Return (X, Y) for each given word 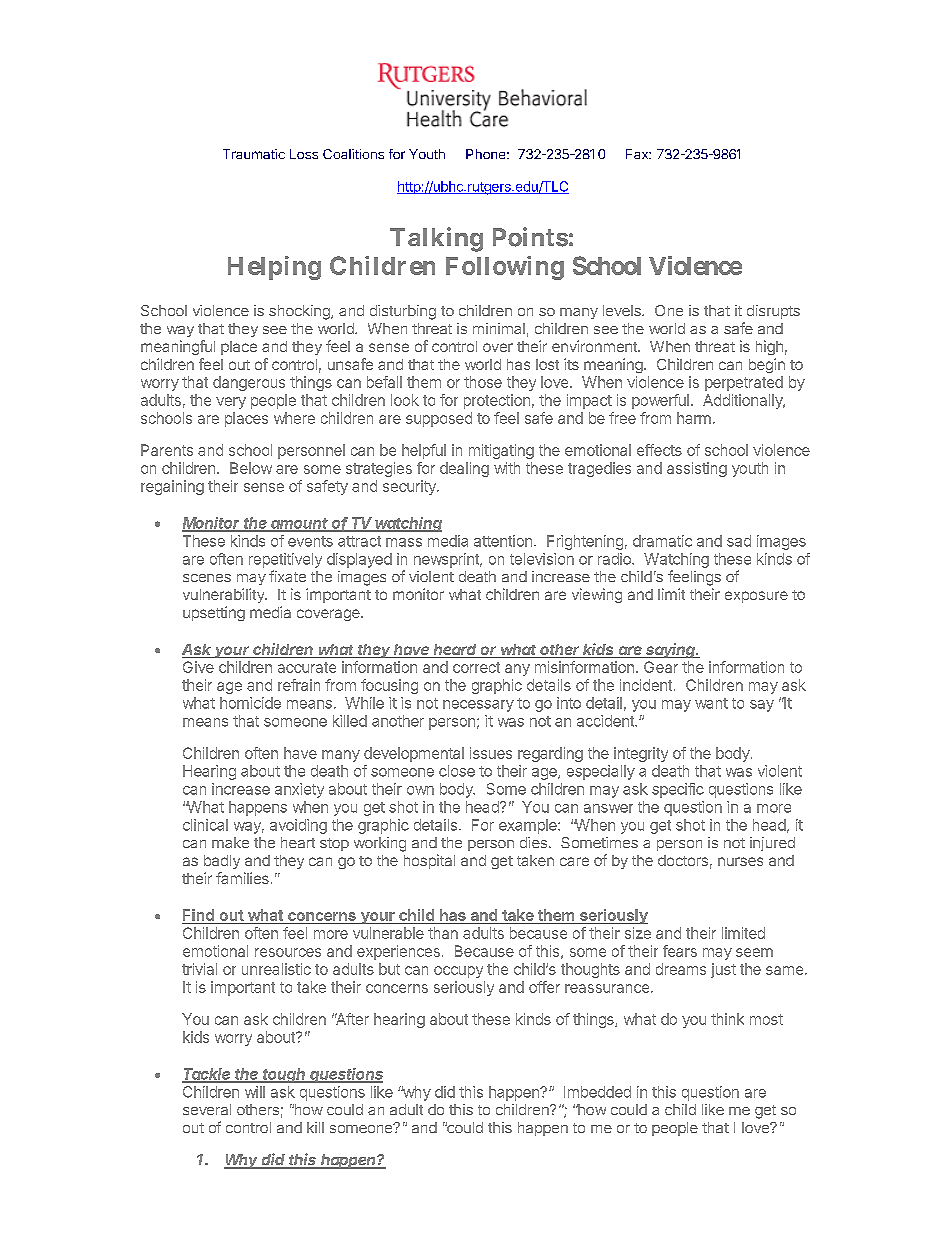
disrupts (773, 312)
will (255, 1092)
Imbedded (597, 1092)
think (727, 1019)
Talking (436, 239)
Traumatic (254, 154)
